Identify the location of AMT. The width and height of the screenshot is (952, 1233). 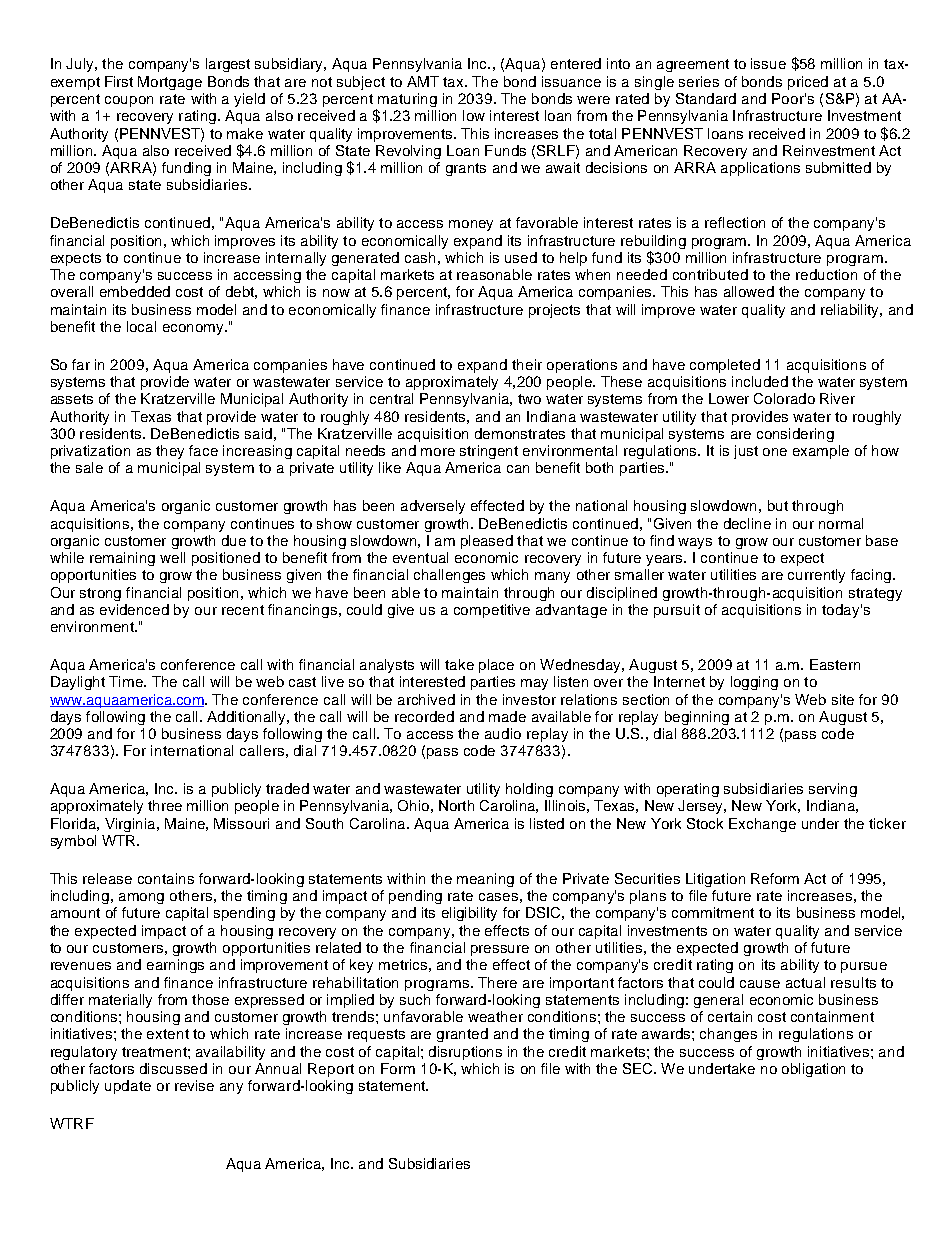
(423, 81).
